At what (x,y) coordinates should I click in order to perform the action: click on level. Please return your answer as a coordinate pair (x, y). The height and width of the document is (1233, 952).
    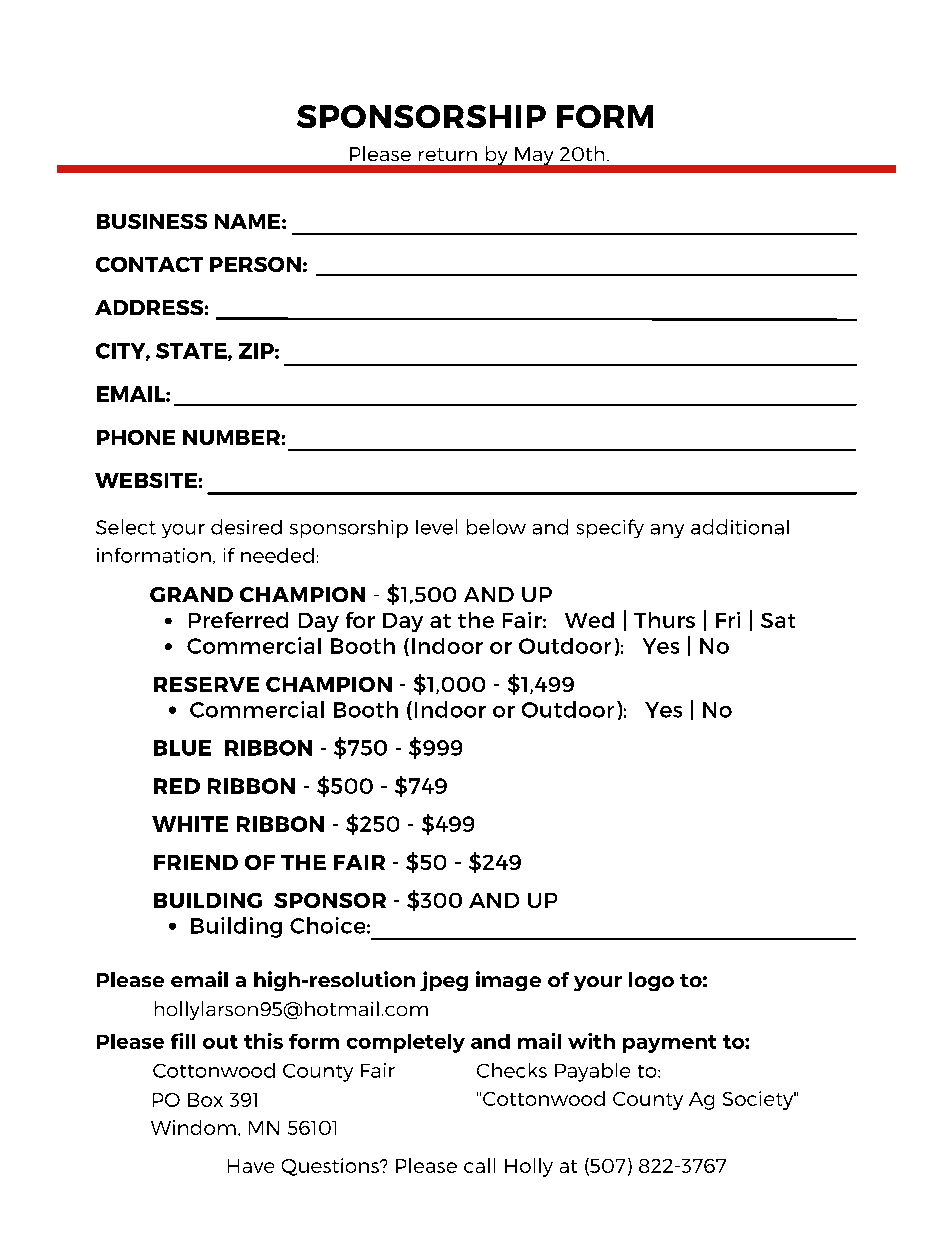
    Looking at the image, I should click on (436, 527).
